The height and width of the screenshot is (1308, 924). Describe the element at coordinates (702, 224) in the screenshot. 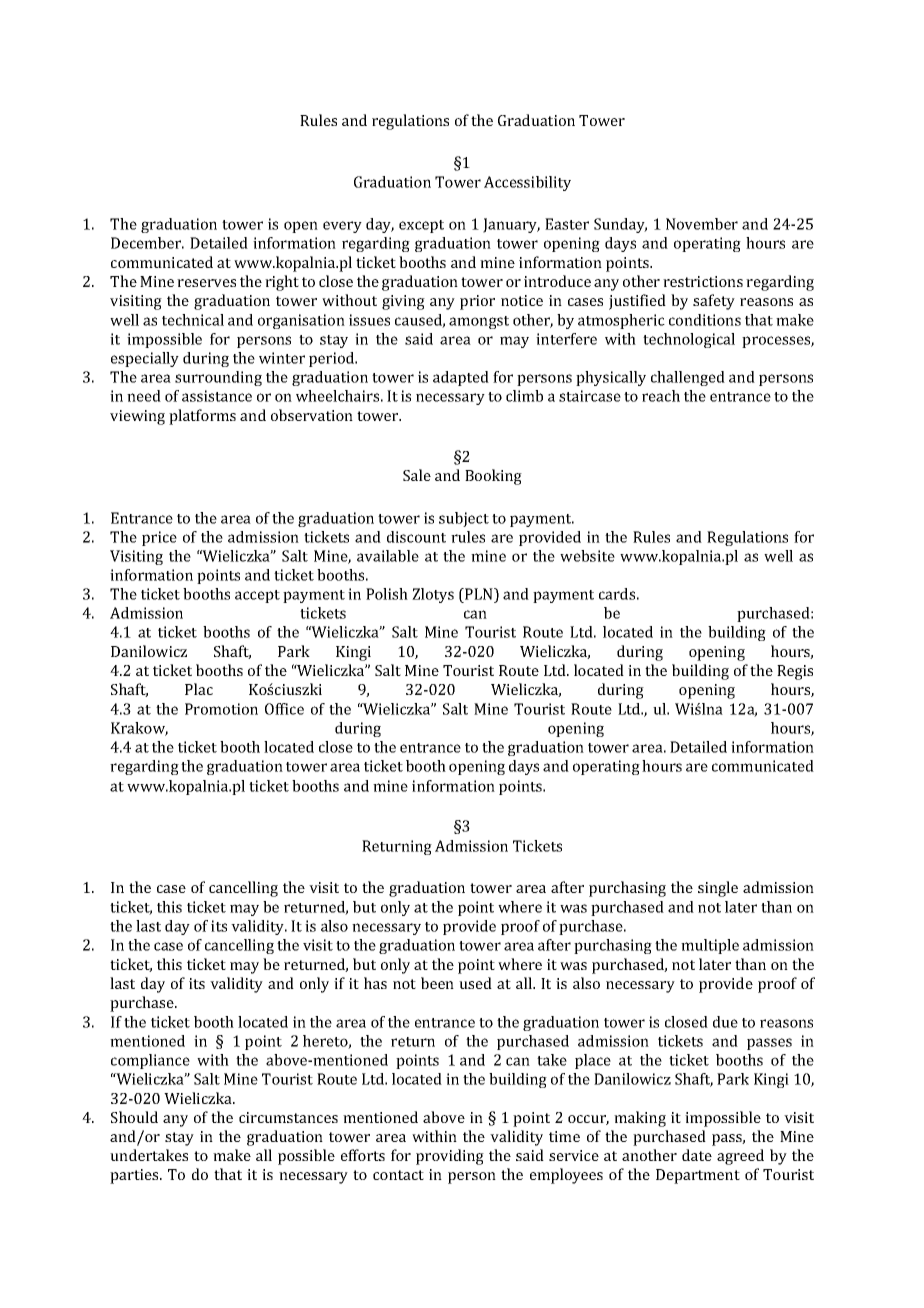

I see `November` at that location.
